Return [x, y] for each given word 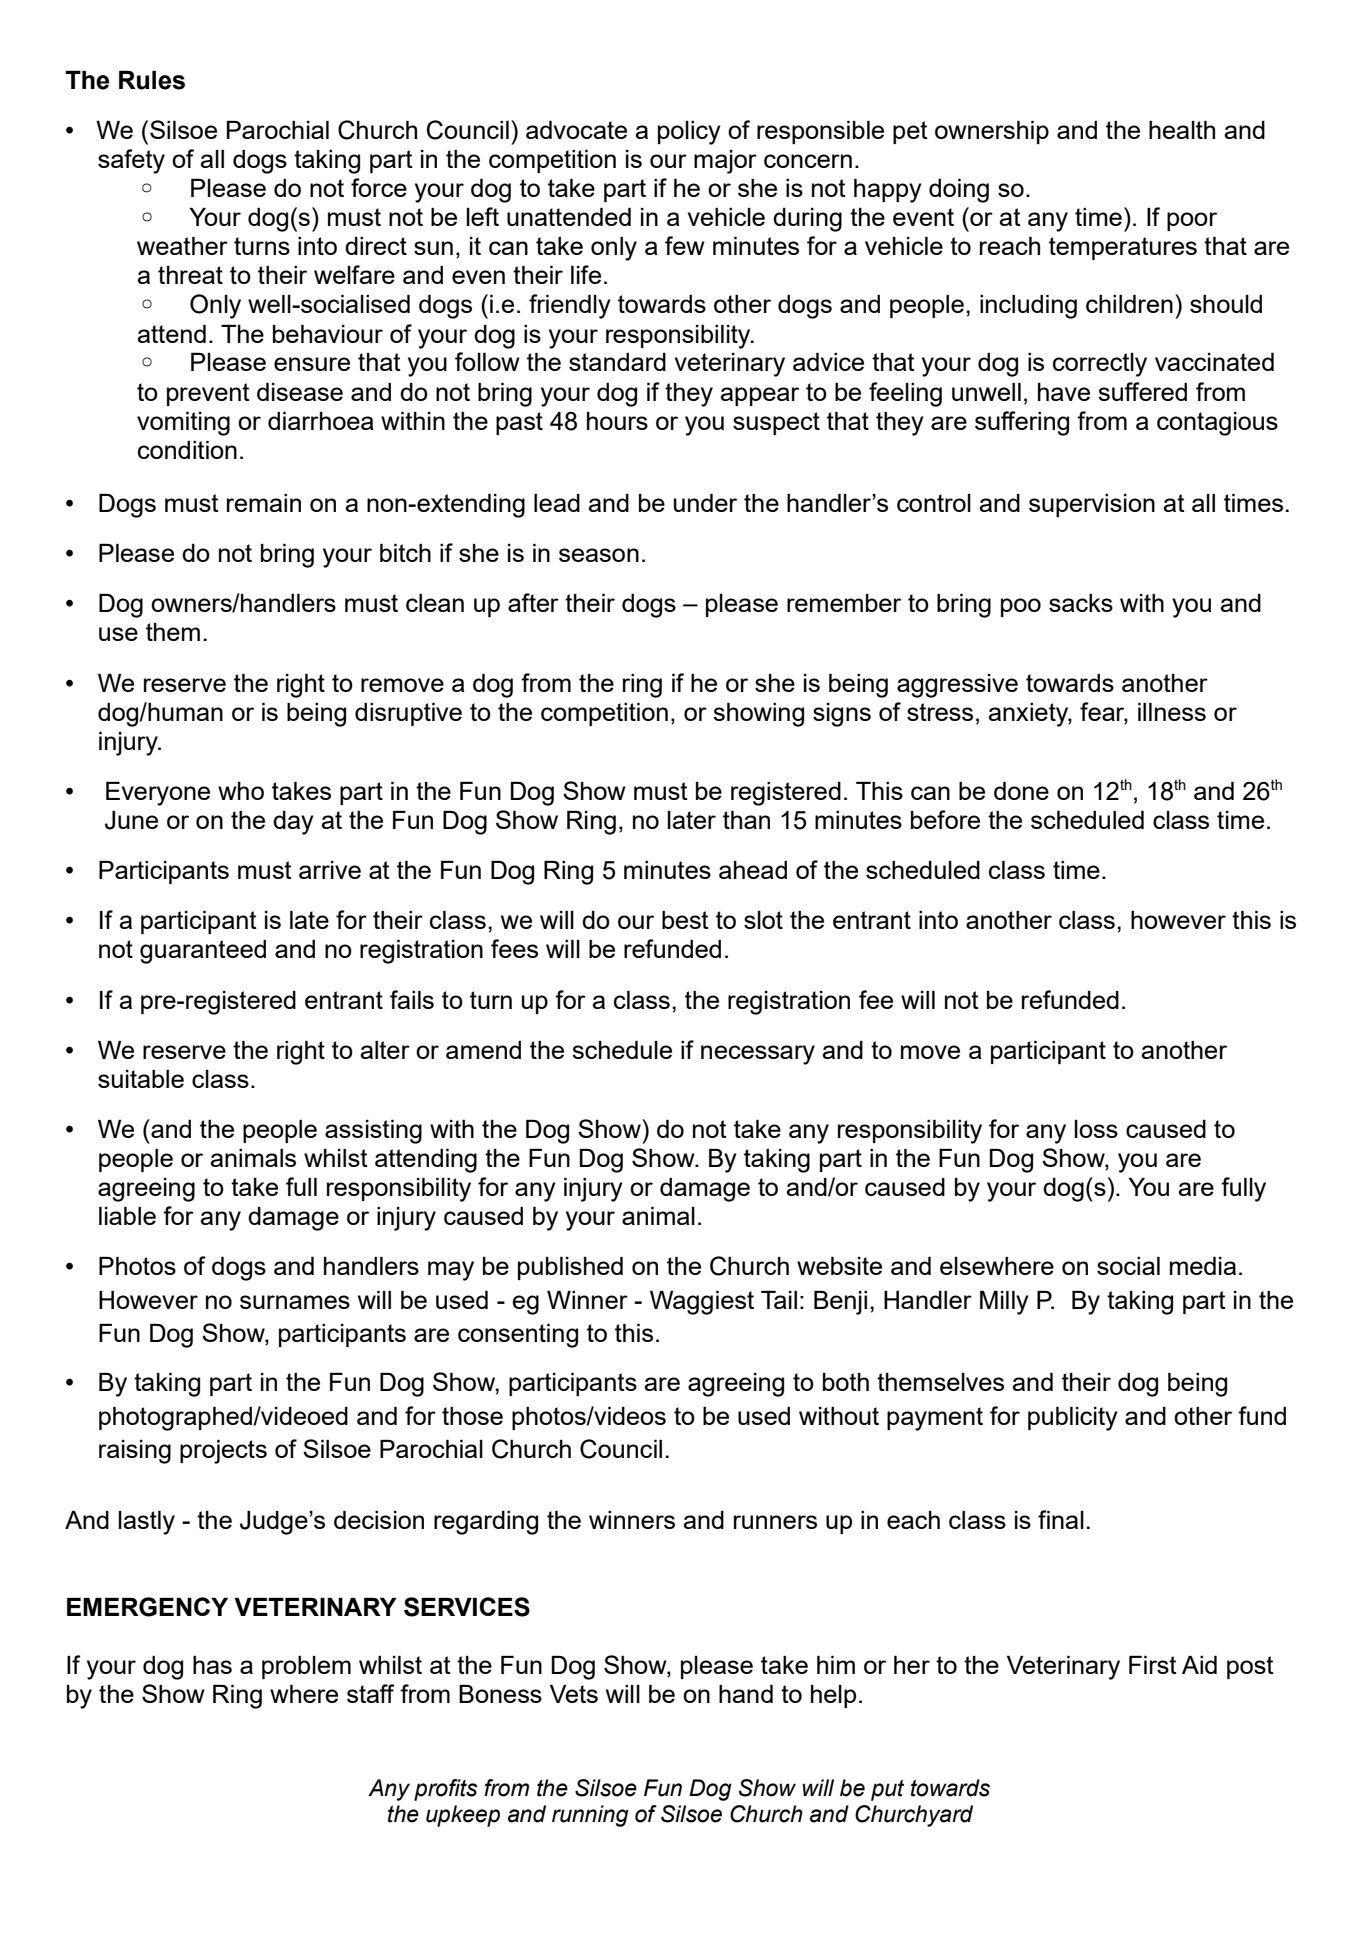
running [590, 1816]
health [1182, 130]
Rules [152, 80]
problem [306, 1667]
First [1153, 1665]
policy [689, 133]
